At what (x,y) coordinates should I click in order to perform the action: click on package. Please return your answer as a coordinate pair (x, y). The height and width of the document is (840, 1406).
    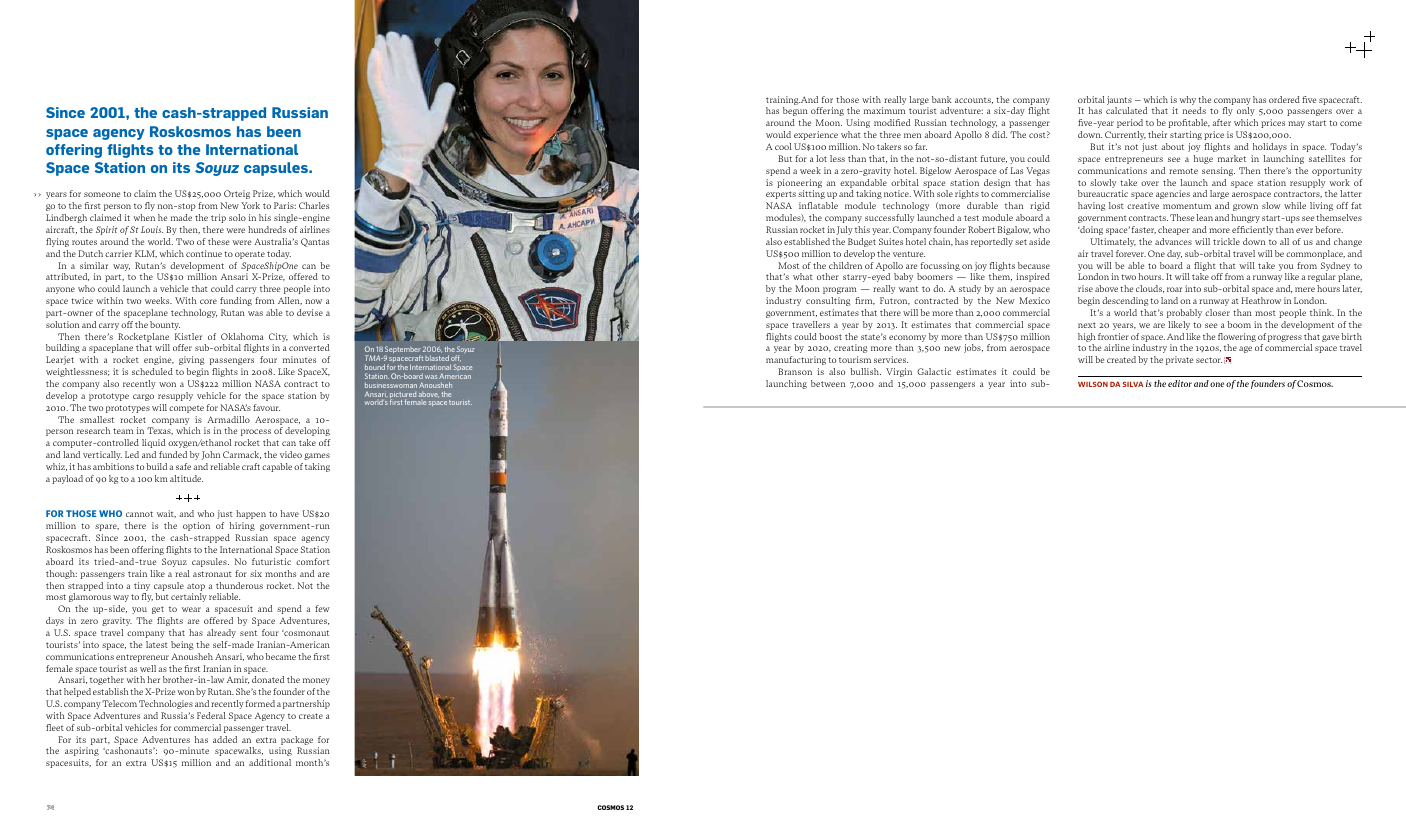
    Looking at the image, I should click on (296, 742).
